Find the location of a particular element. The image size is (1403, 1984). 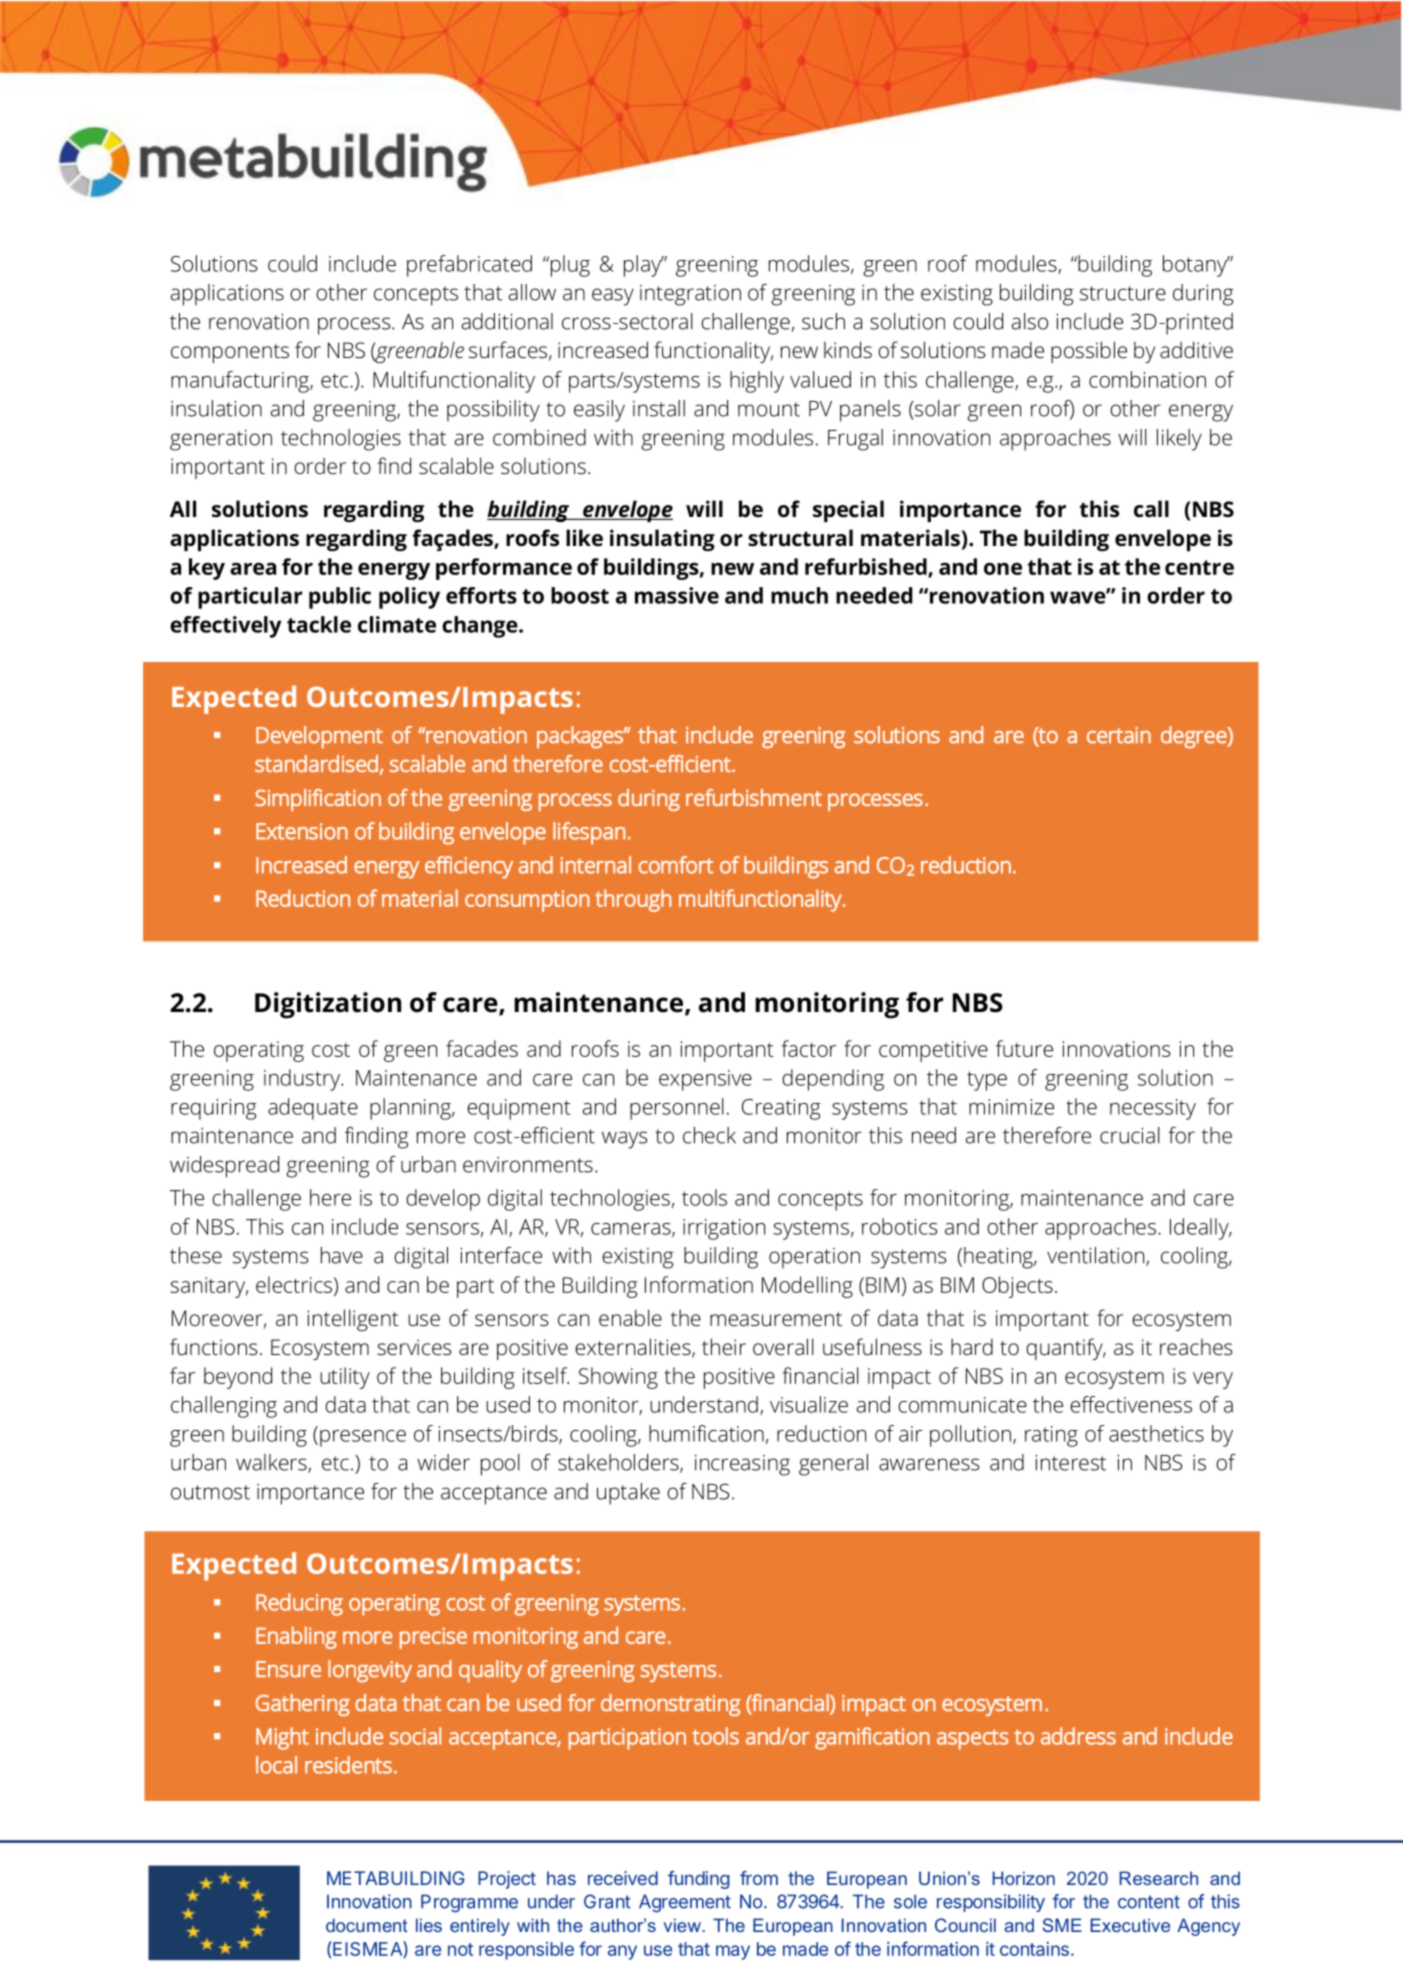

possible is located at coordinates (1089, 352).
